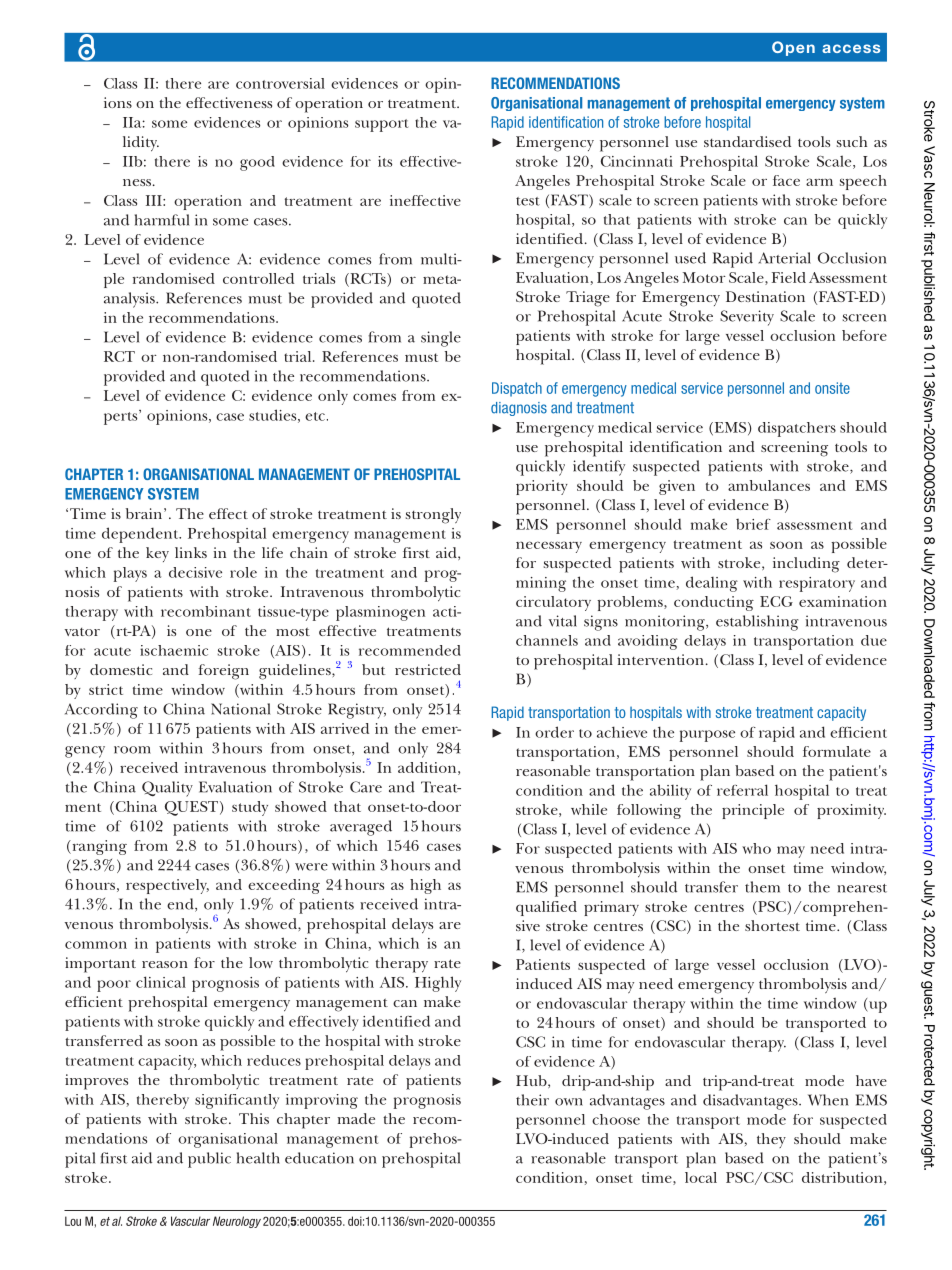 The height and width of the screenshot is (1270, 952). Describe the element at coordinates (771, 1140) in the screenshot. I see `they` at that location.
